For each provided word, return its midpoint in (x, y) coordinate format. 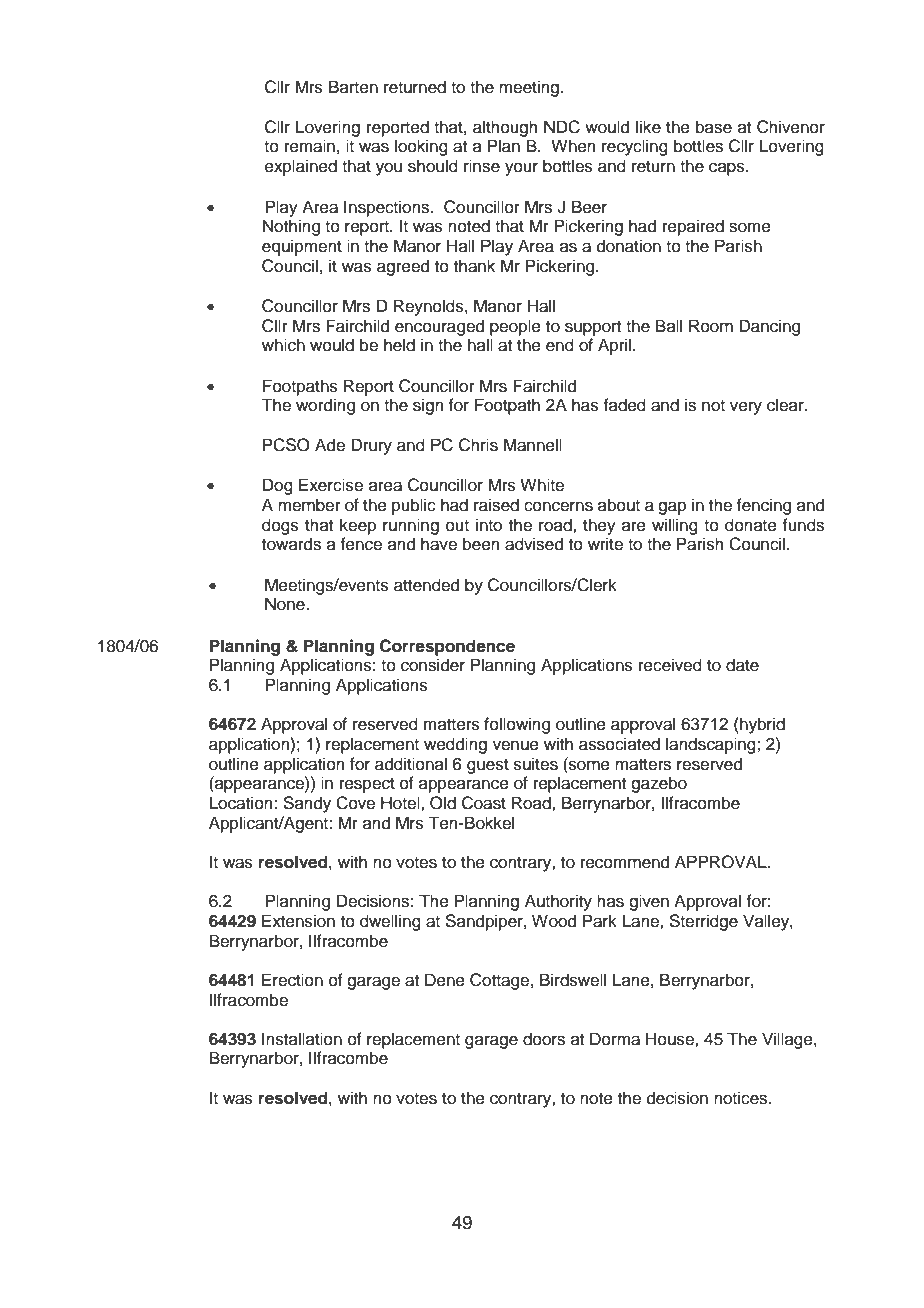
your (521, 169)
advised (534, 544)
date (742, 665)
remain (310, 146)
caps (728, 169)
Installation (302, 1039)
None (286, 604)
